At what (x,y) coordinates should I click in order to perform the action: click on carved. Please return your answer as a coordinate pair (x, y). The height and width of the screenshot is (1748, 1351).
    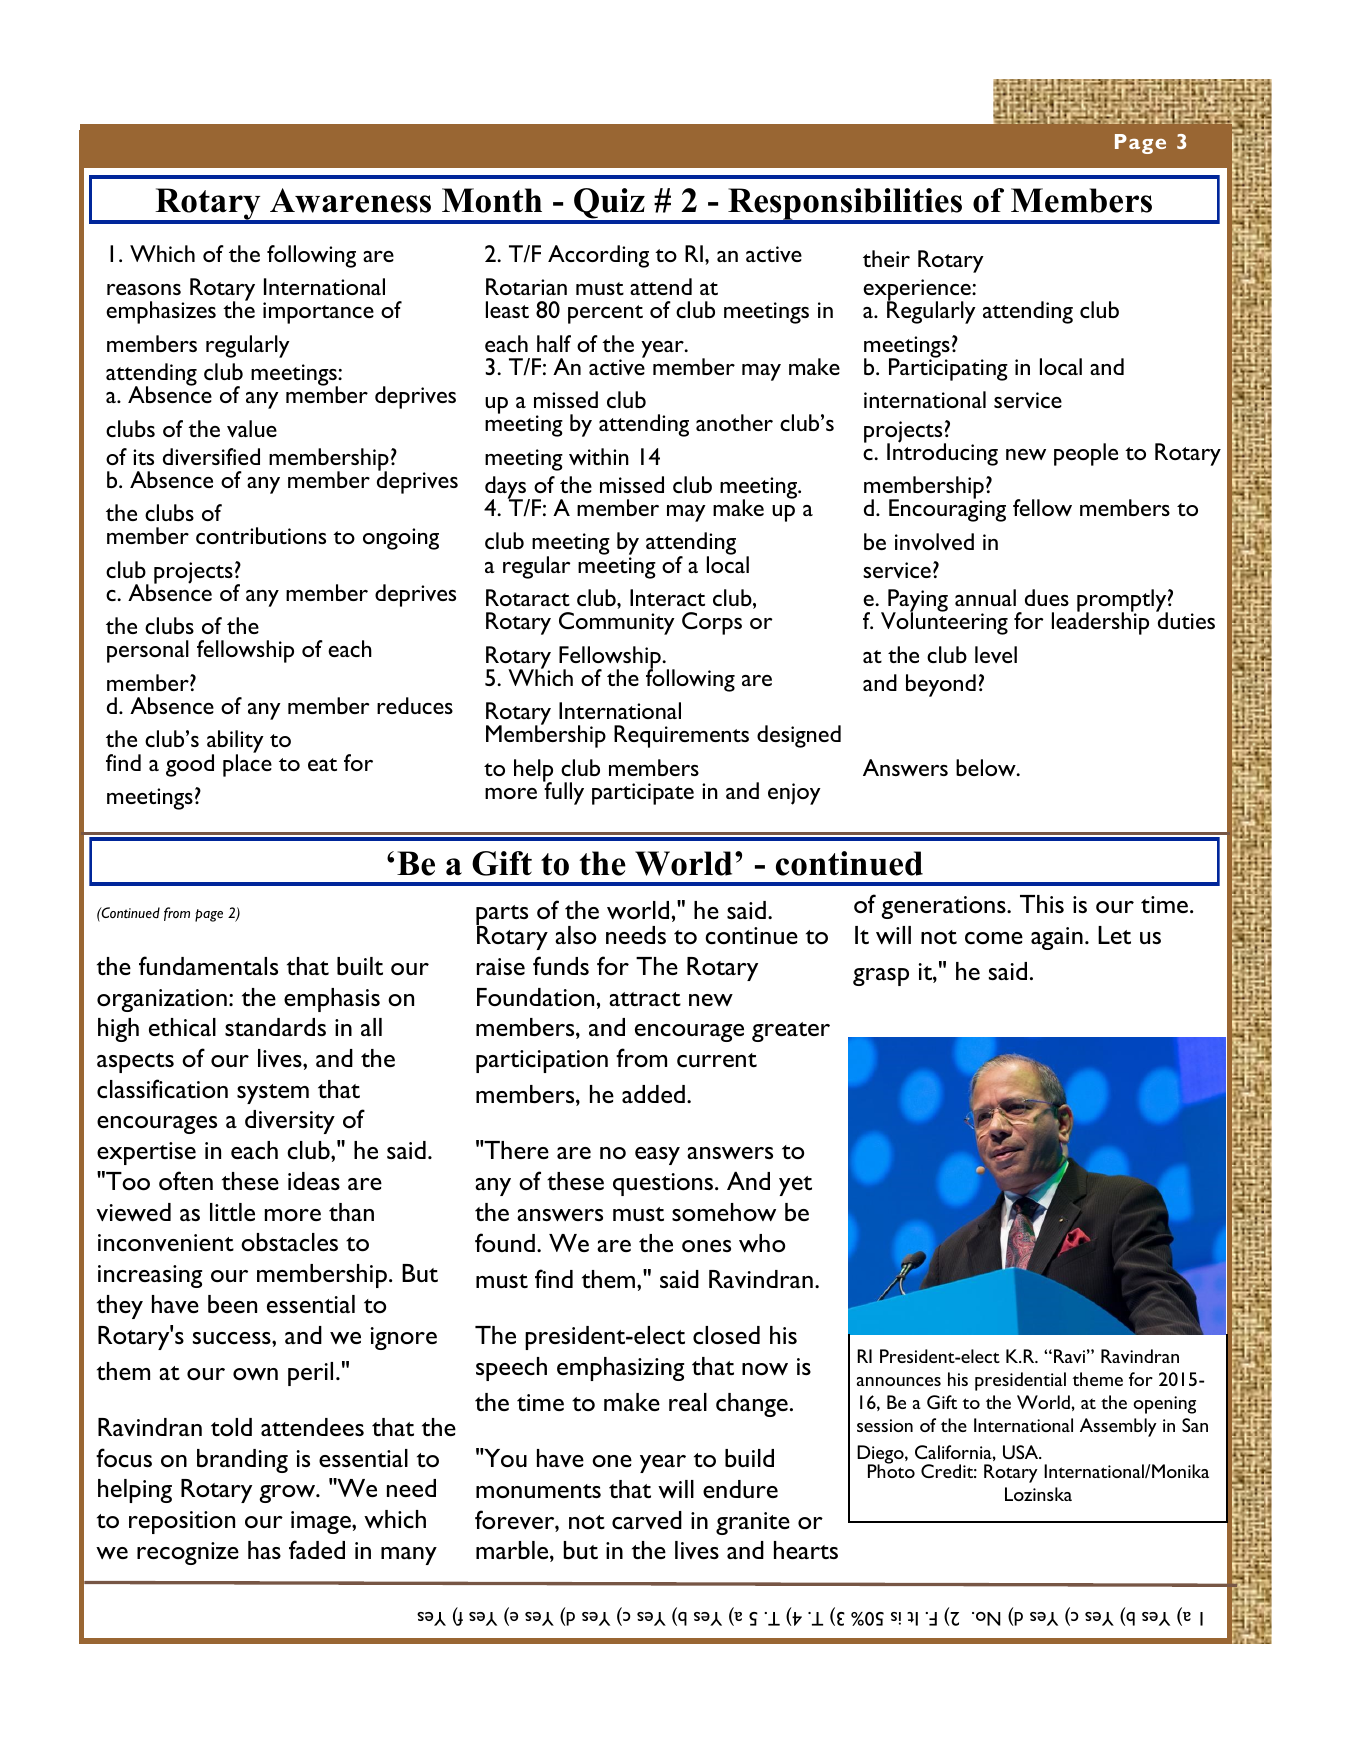
    Looking at the image, I should click on (647, 1520).
